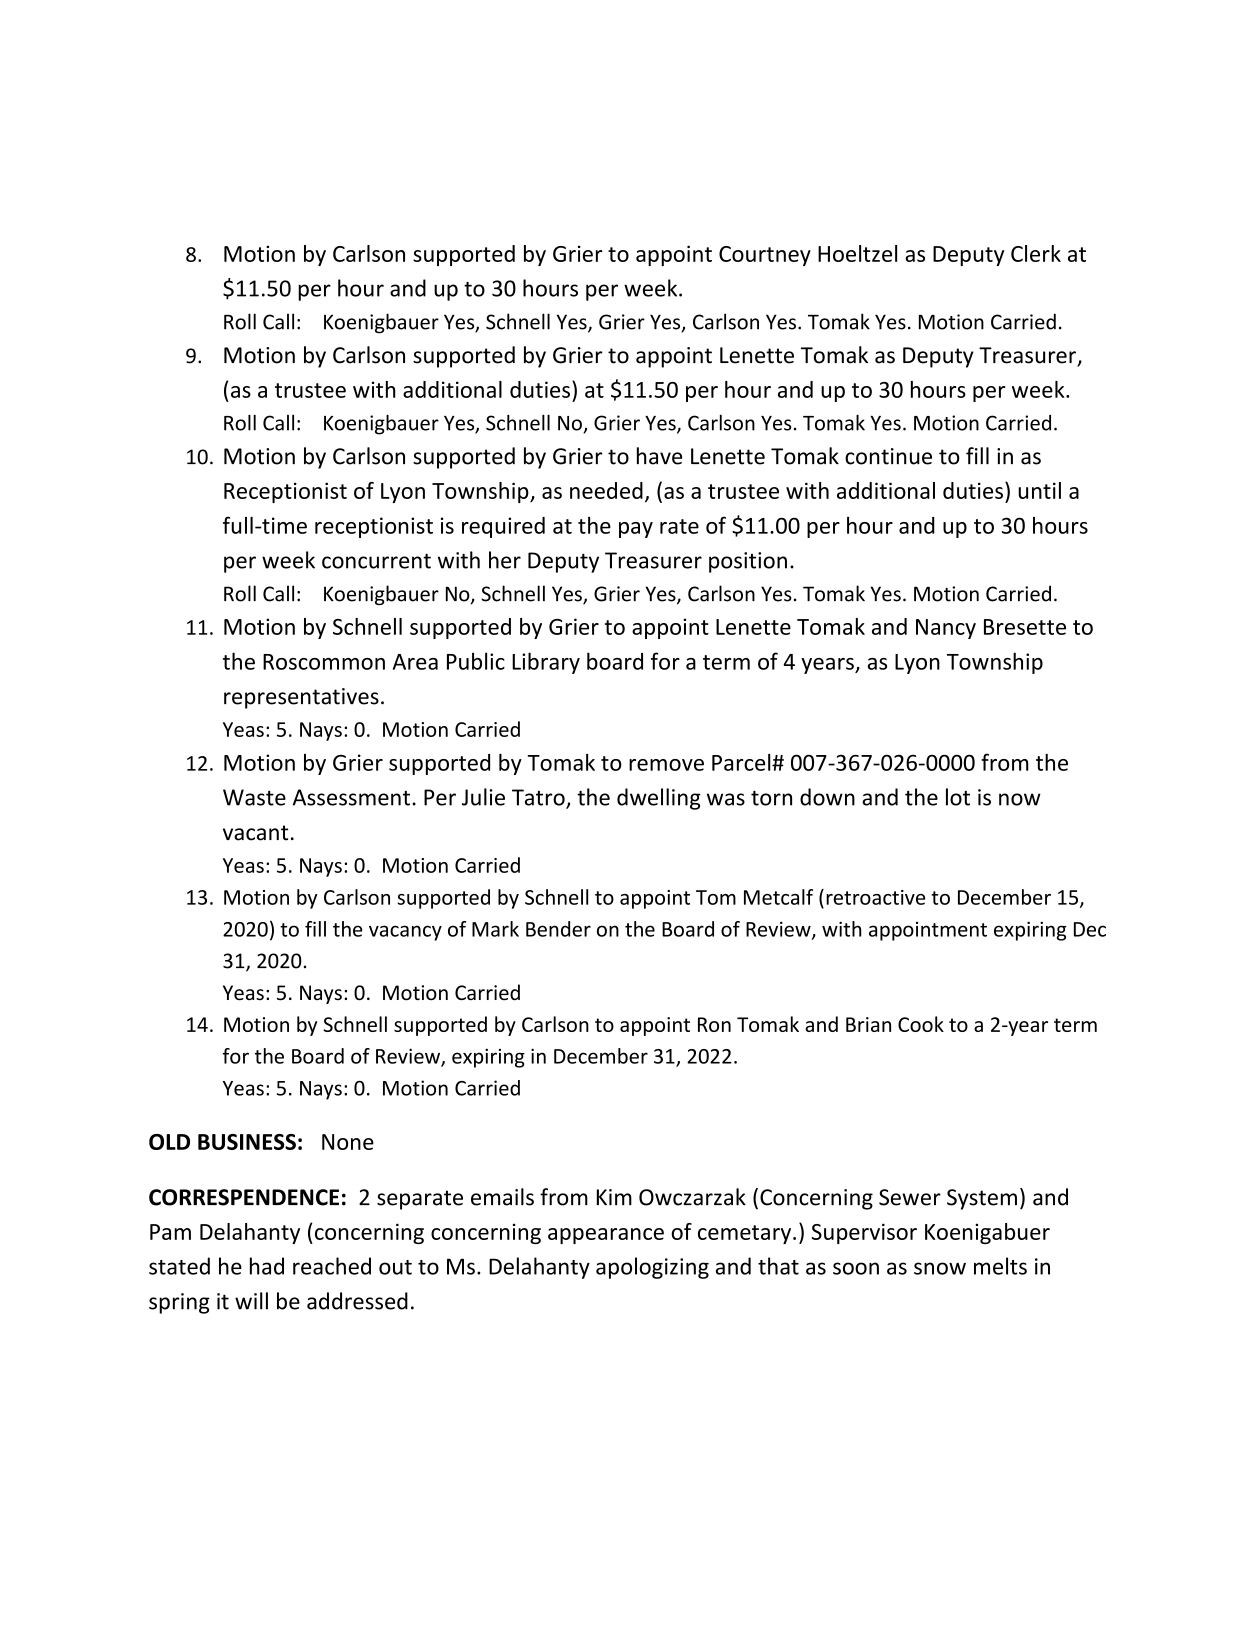 This screenshot has height=1631, width=1260. I want to click on concurrent, so click(376, 561).
